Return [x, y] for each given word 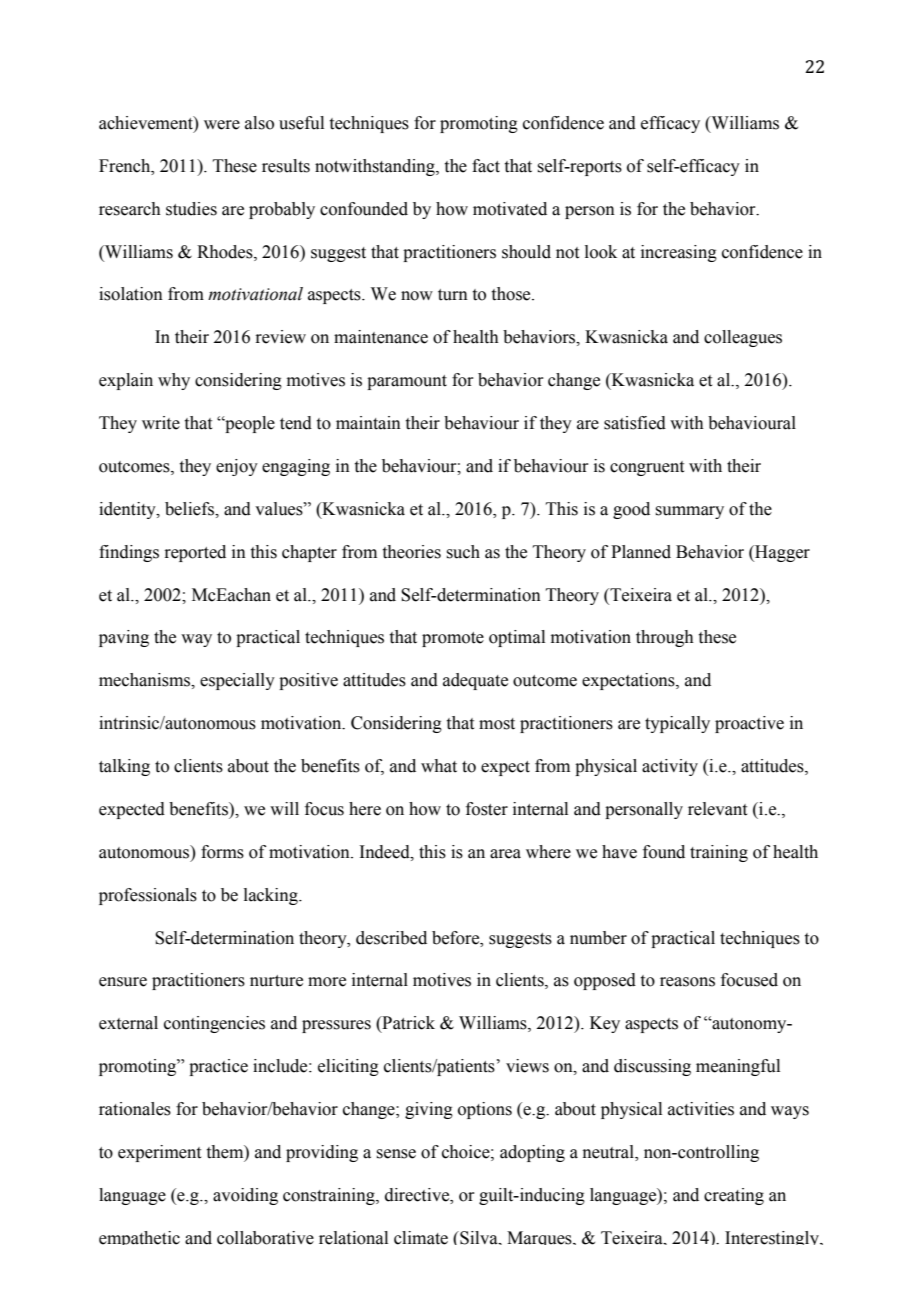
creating [734, 1196]
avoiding [245, 1196]
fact [486, 166]
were [222, 125]
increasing [679, 253]
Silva [479, 1238]
